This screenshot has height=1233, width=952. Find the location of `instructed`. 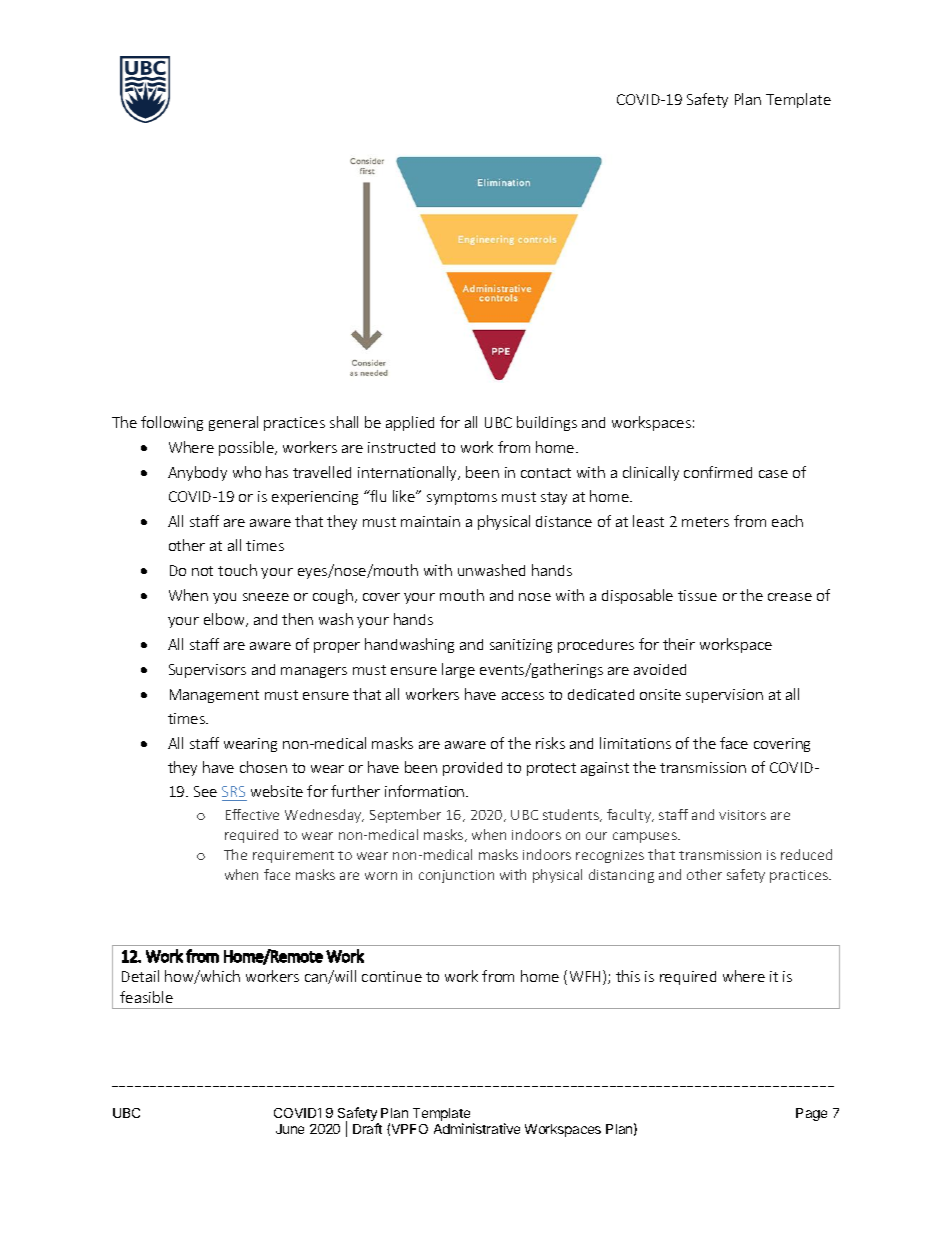

instructed is located at coordinates (401, 447).
